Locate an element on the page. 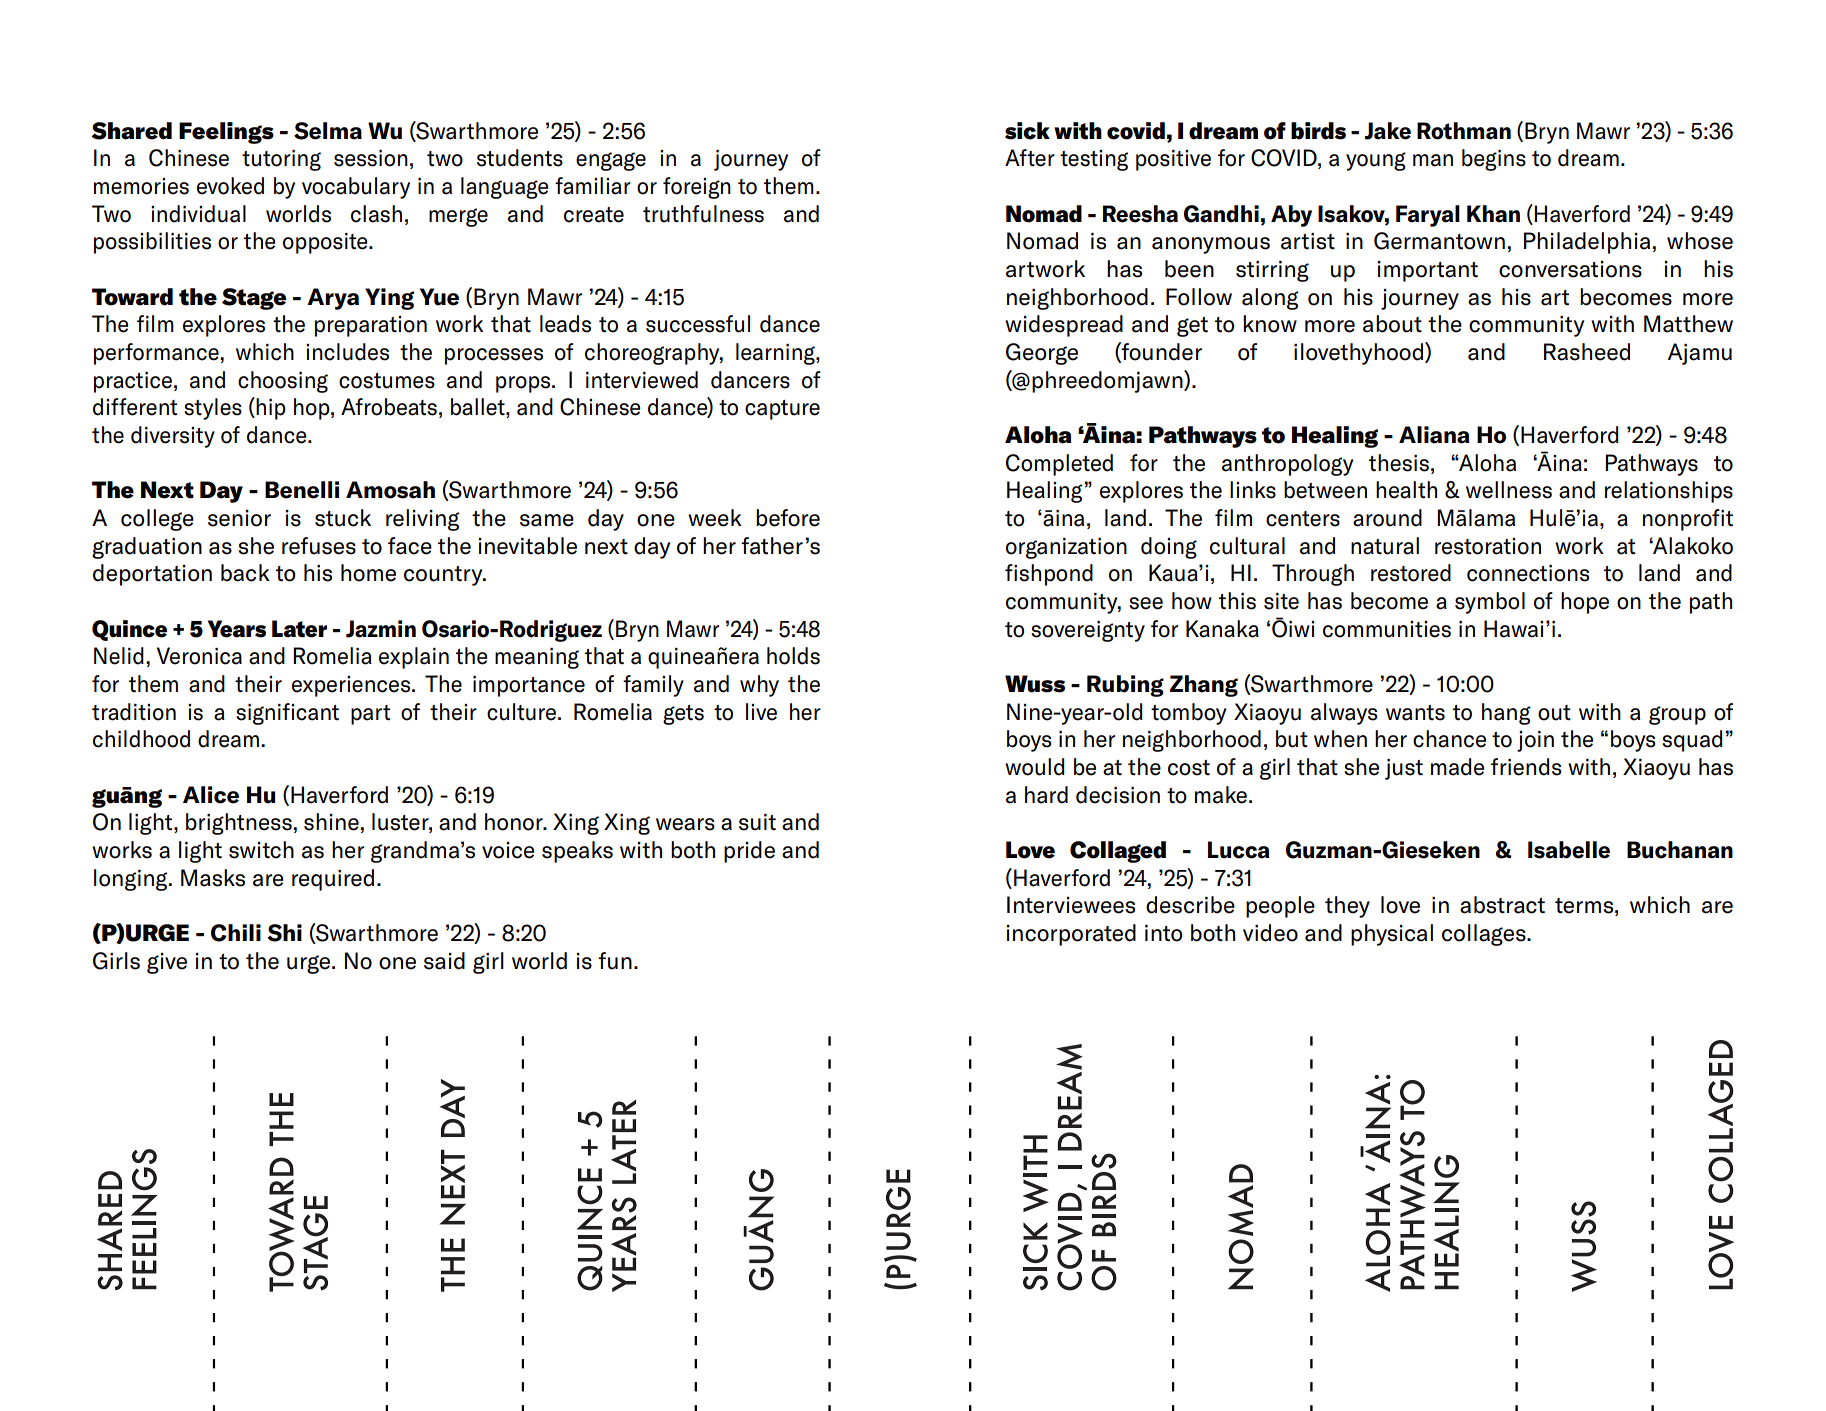 The height and width of the page is (1411, 1826). organization is located at coordinates (1066, 548).
